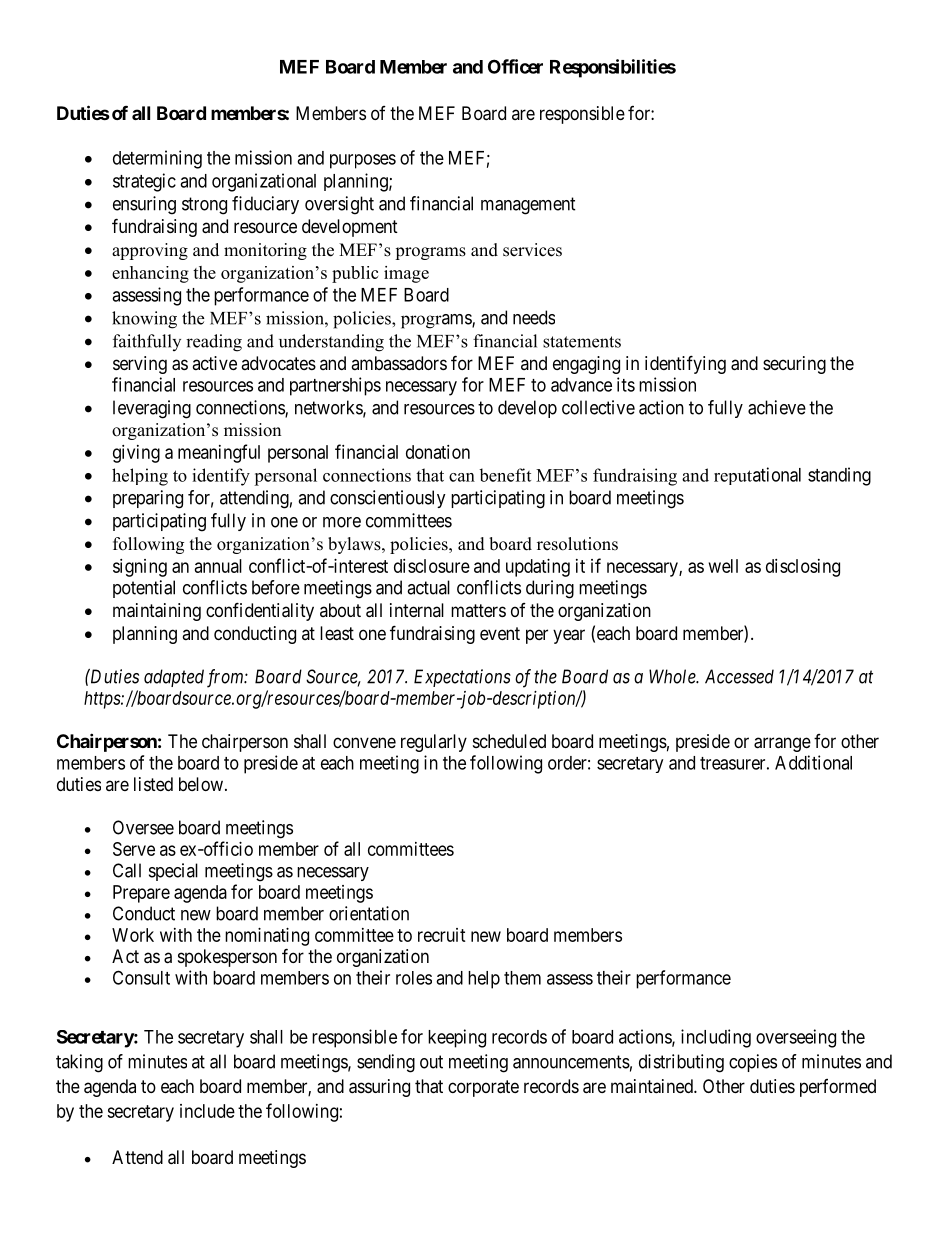  Describe the element at coordinates (207, 1111) in the image. I see `include` at that location.
